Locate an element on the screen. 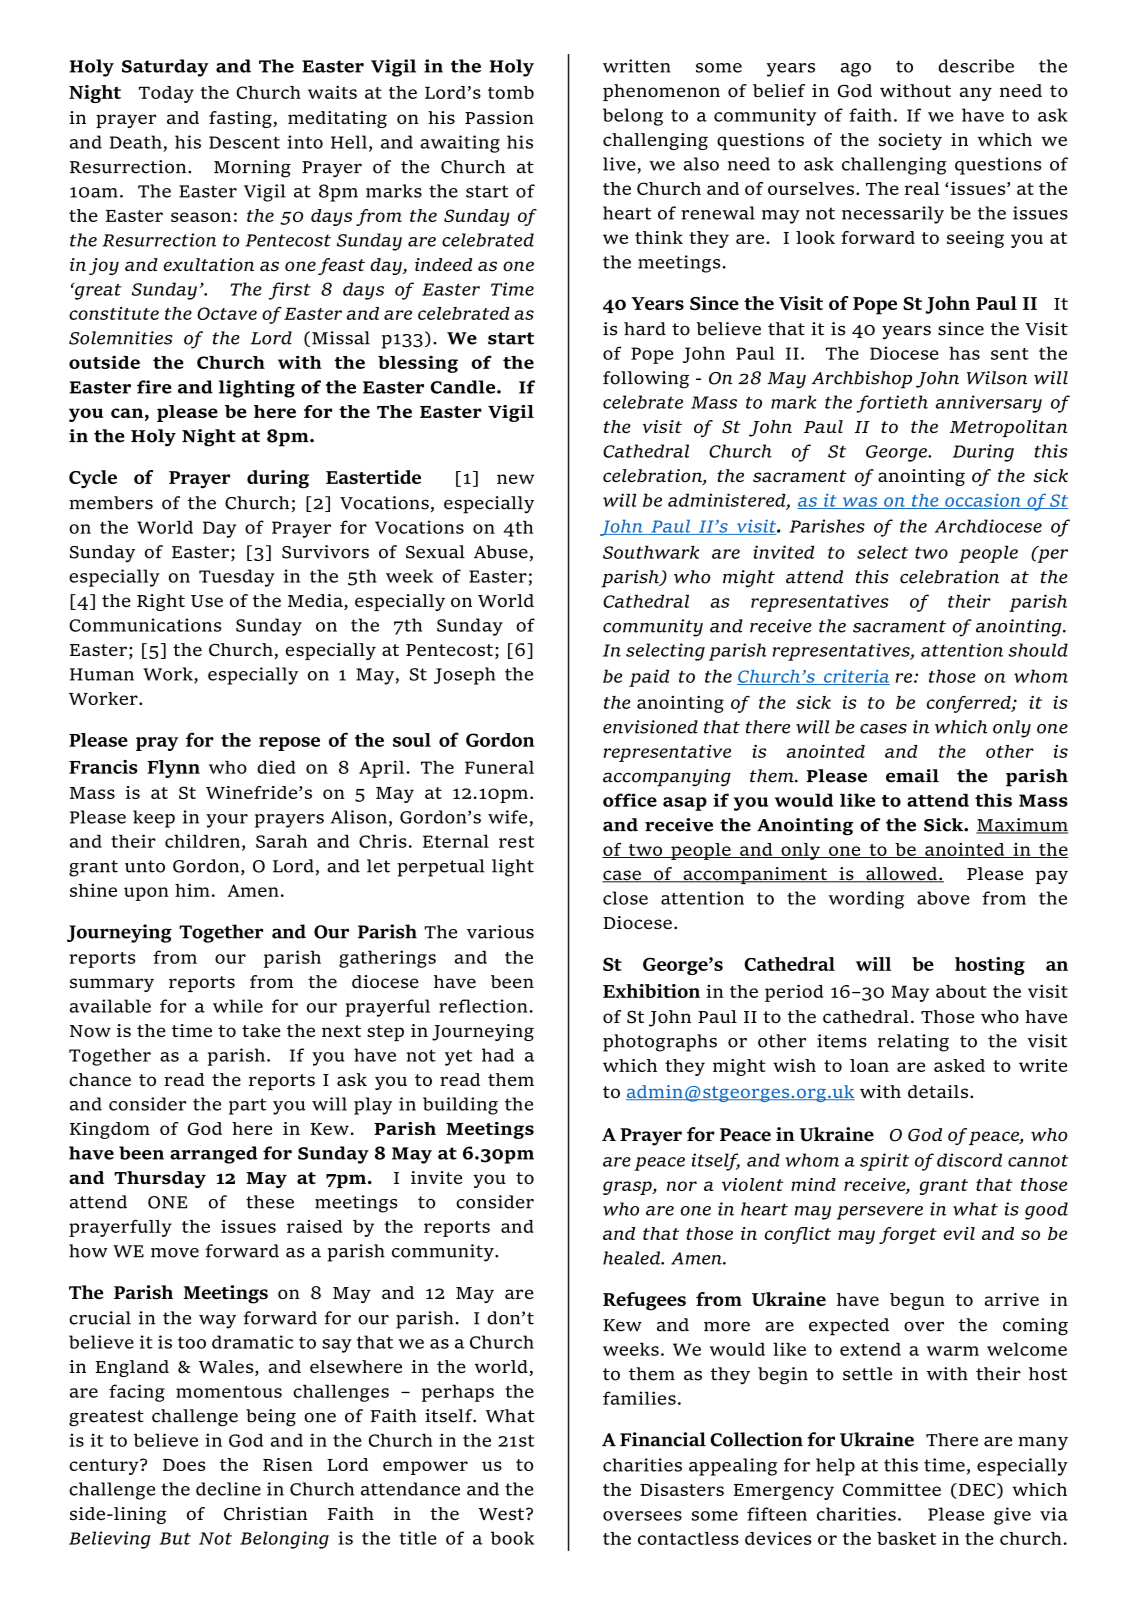  email is located at coordinates (912, 776).
